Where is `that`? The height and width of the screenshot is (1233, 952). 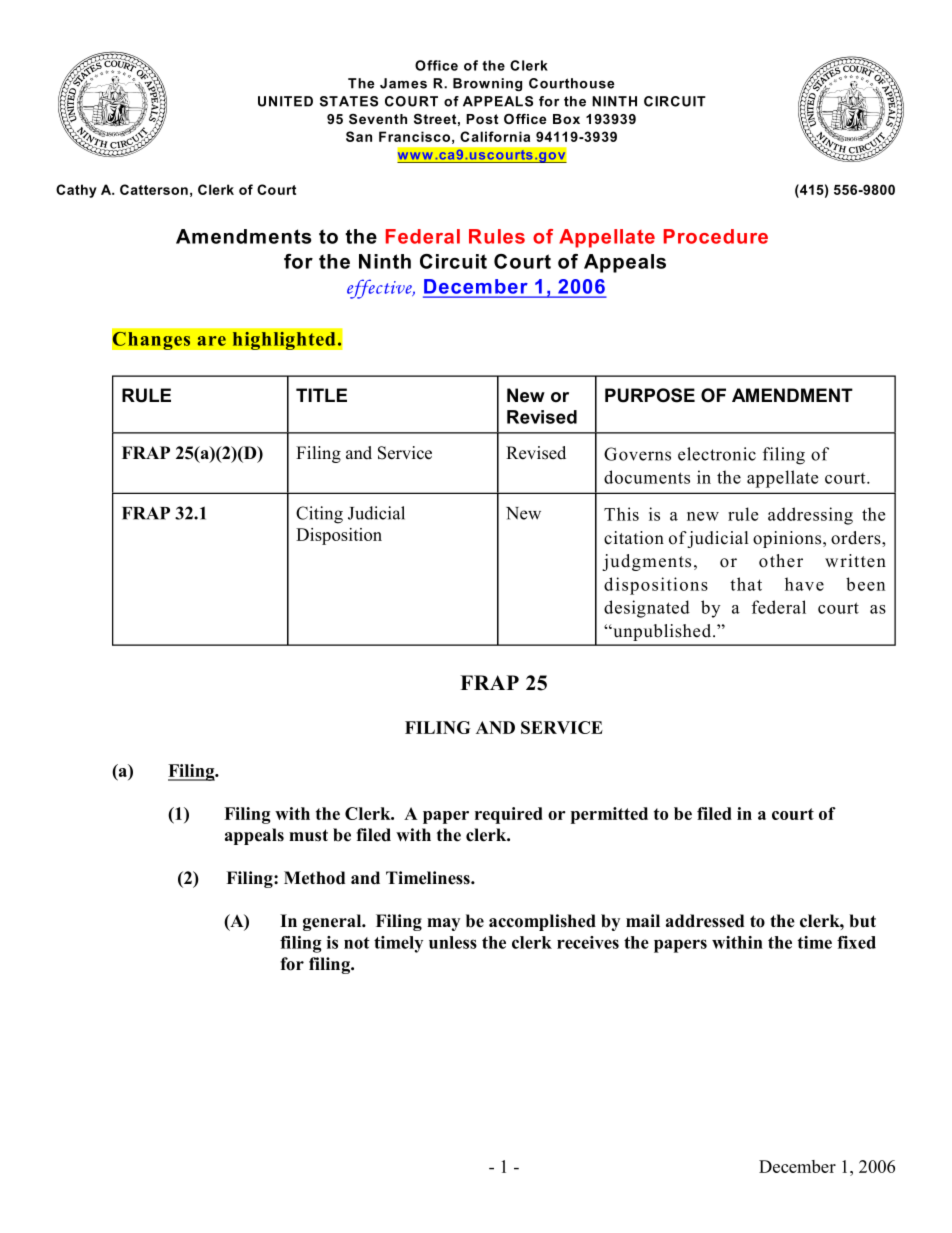 that is located at coordinates (746, 584).
